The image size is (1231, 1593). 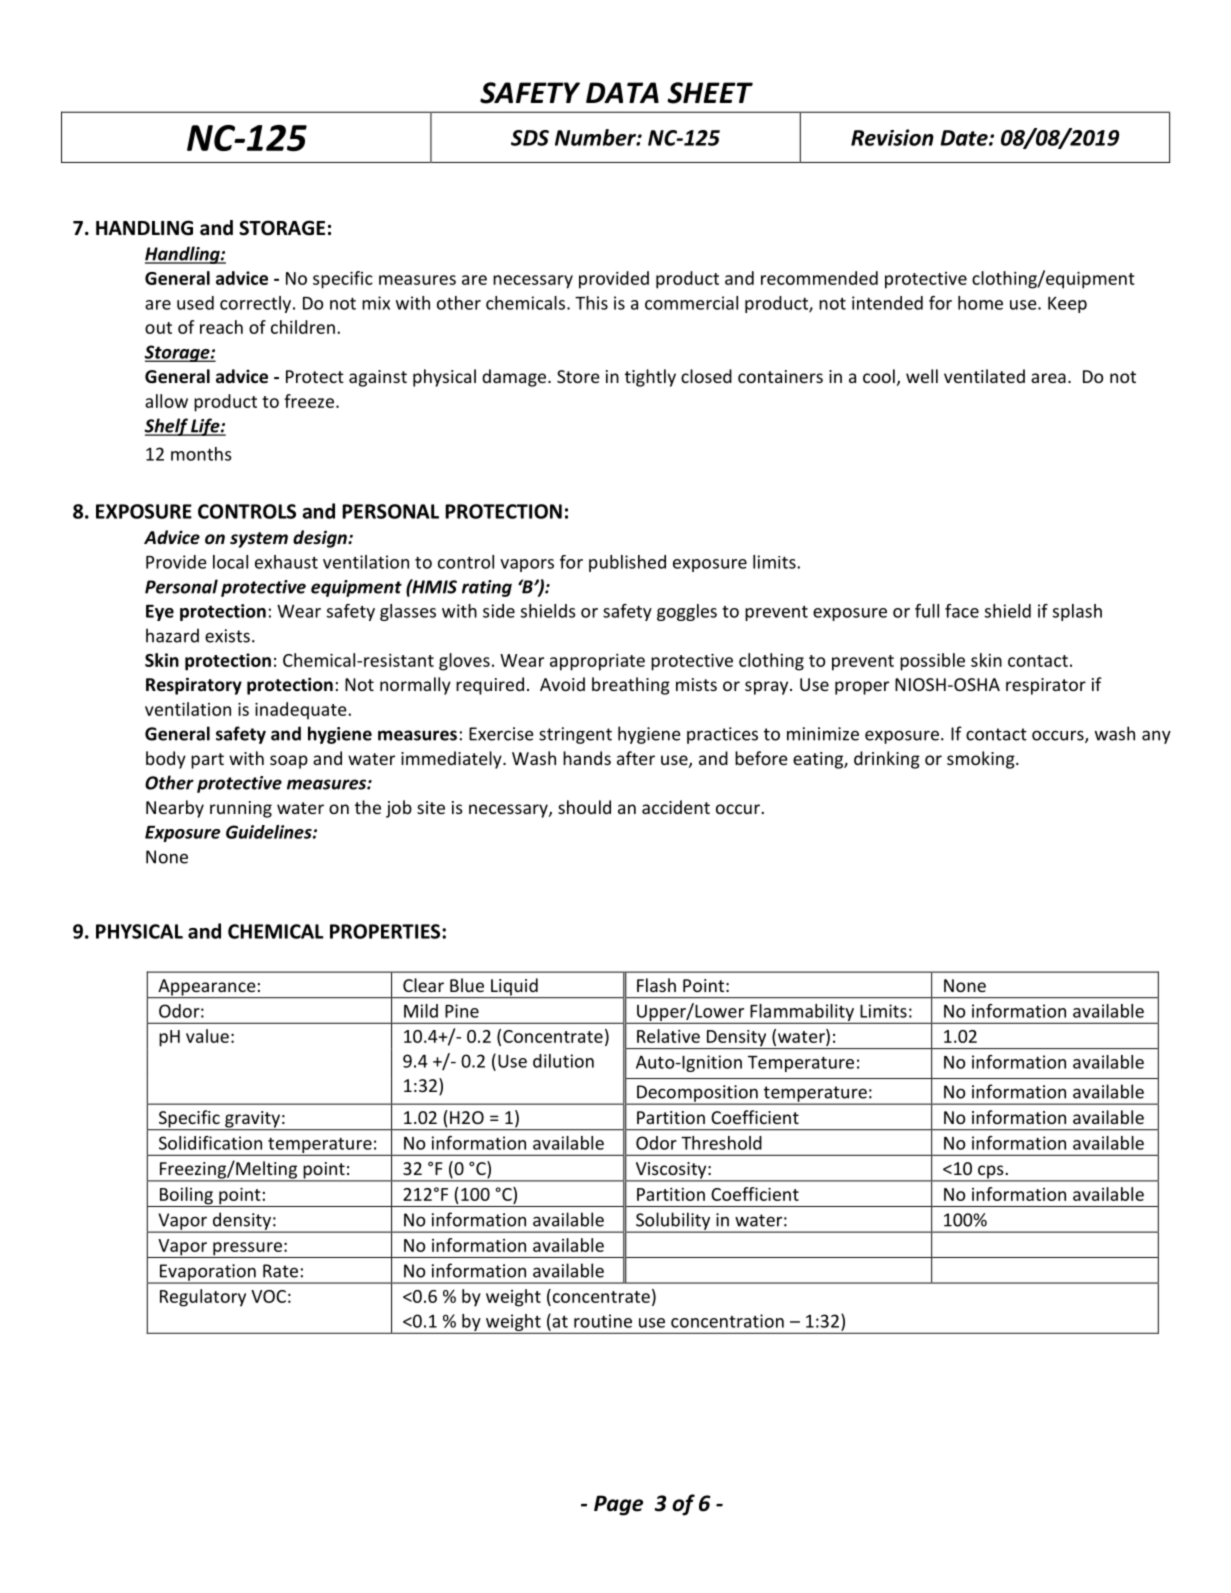 I want to click on Page, so click(x=618, y=1505).
